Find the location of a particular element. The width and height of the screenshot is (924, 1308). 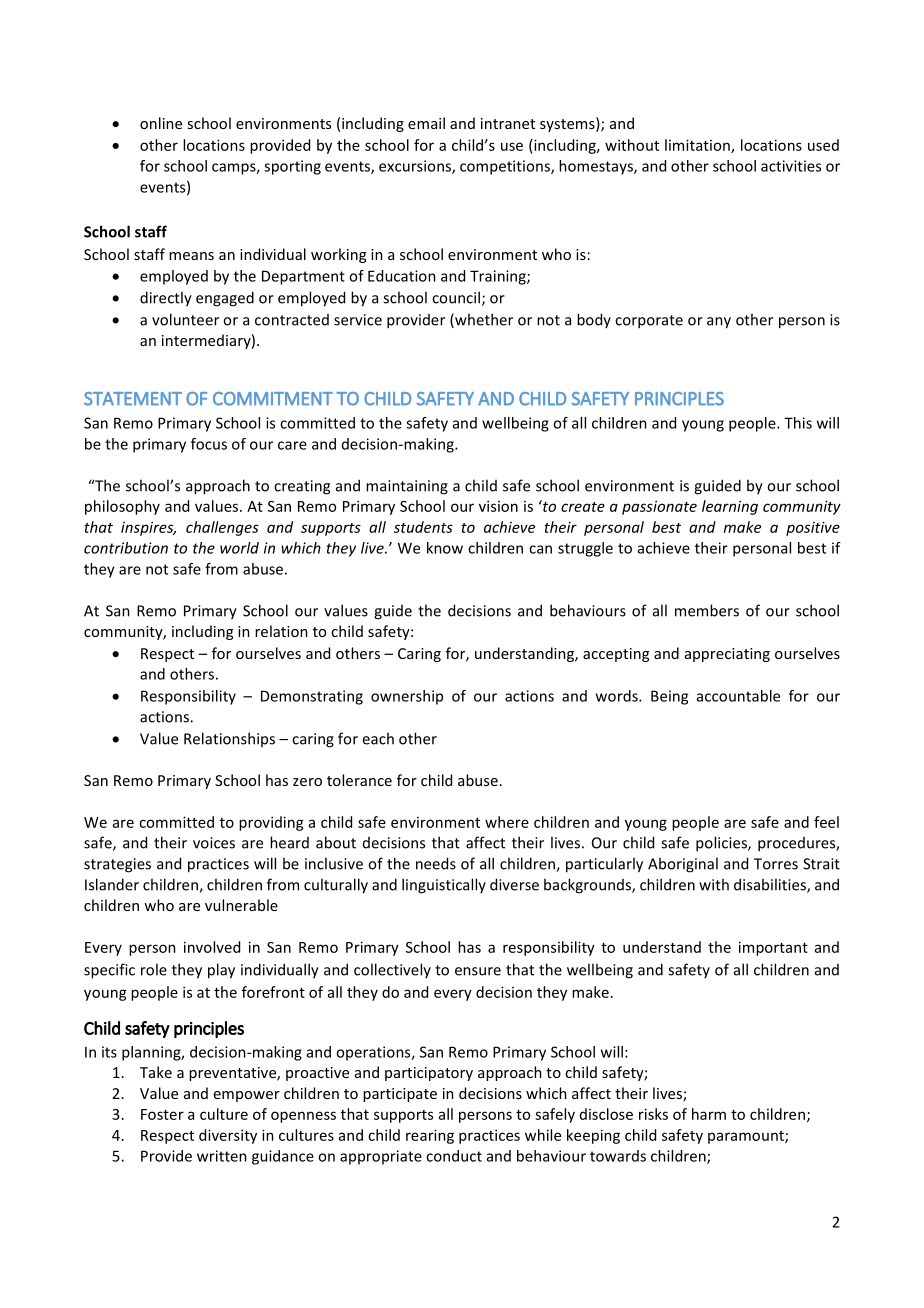

appreciating is located at coordinates (727, 655).
